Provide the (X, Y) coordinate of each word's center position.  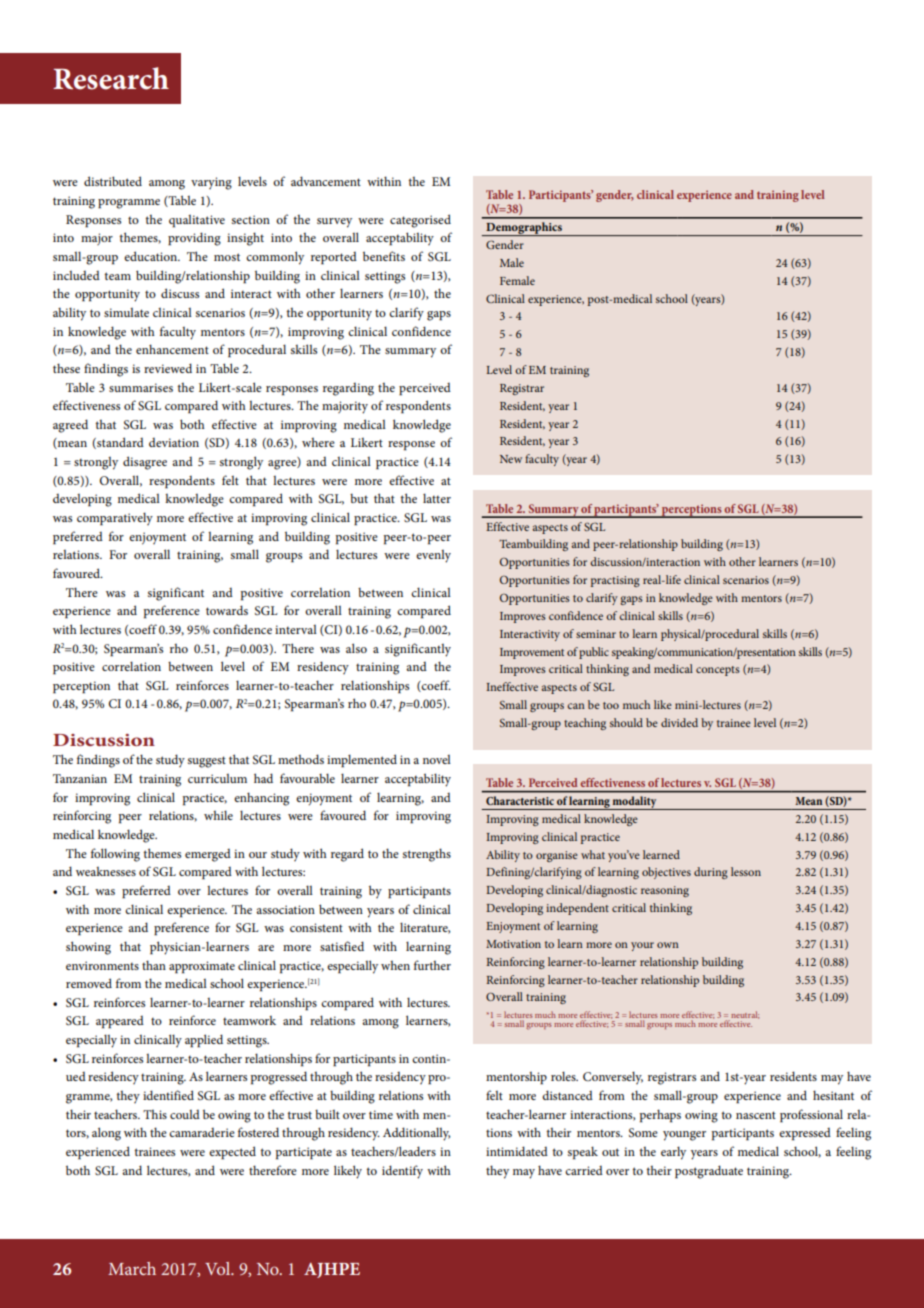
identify (402, 1172)
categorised (420, 221)
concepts (718, 671)
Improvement (532, 653)
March (132, 1268)
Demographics (524, 229)
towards (227, 610)
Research (111, 78)
